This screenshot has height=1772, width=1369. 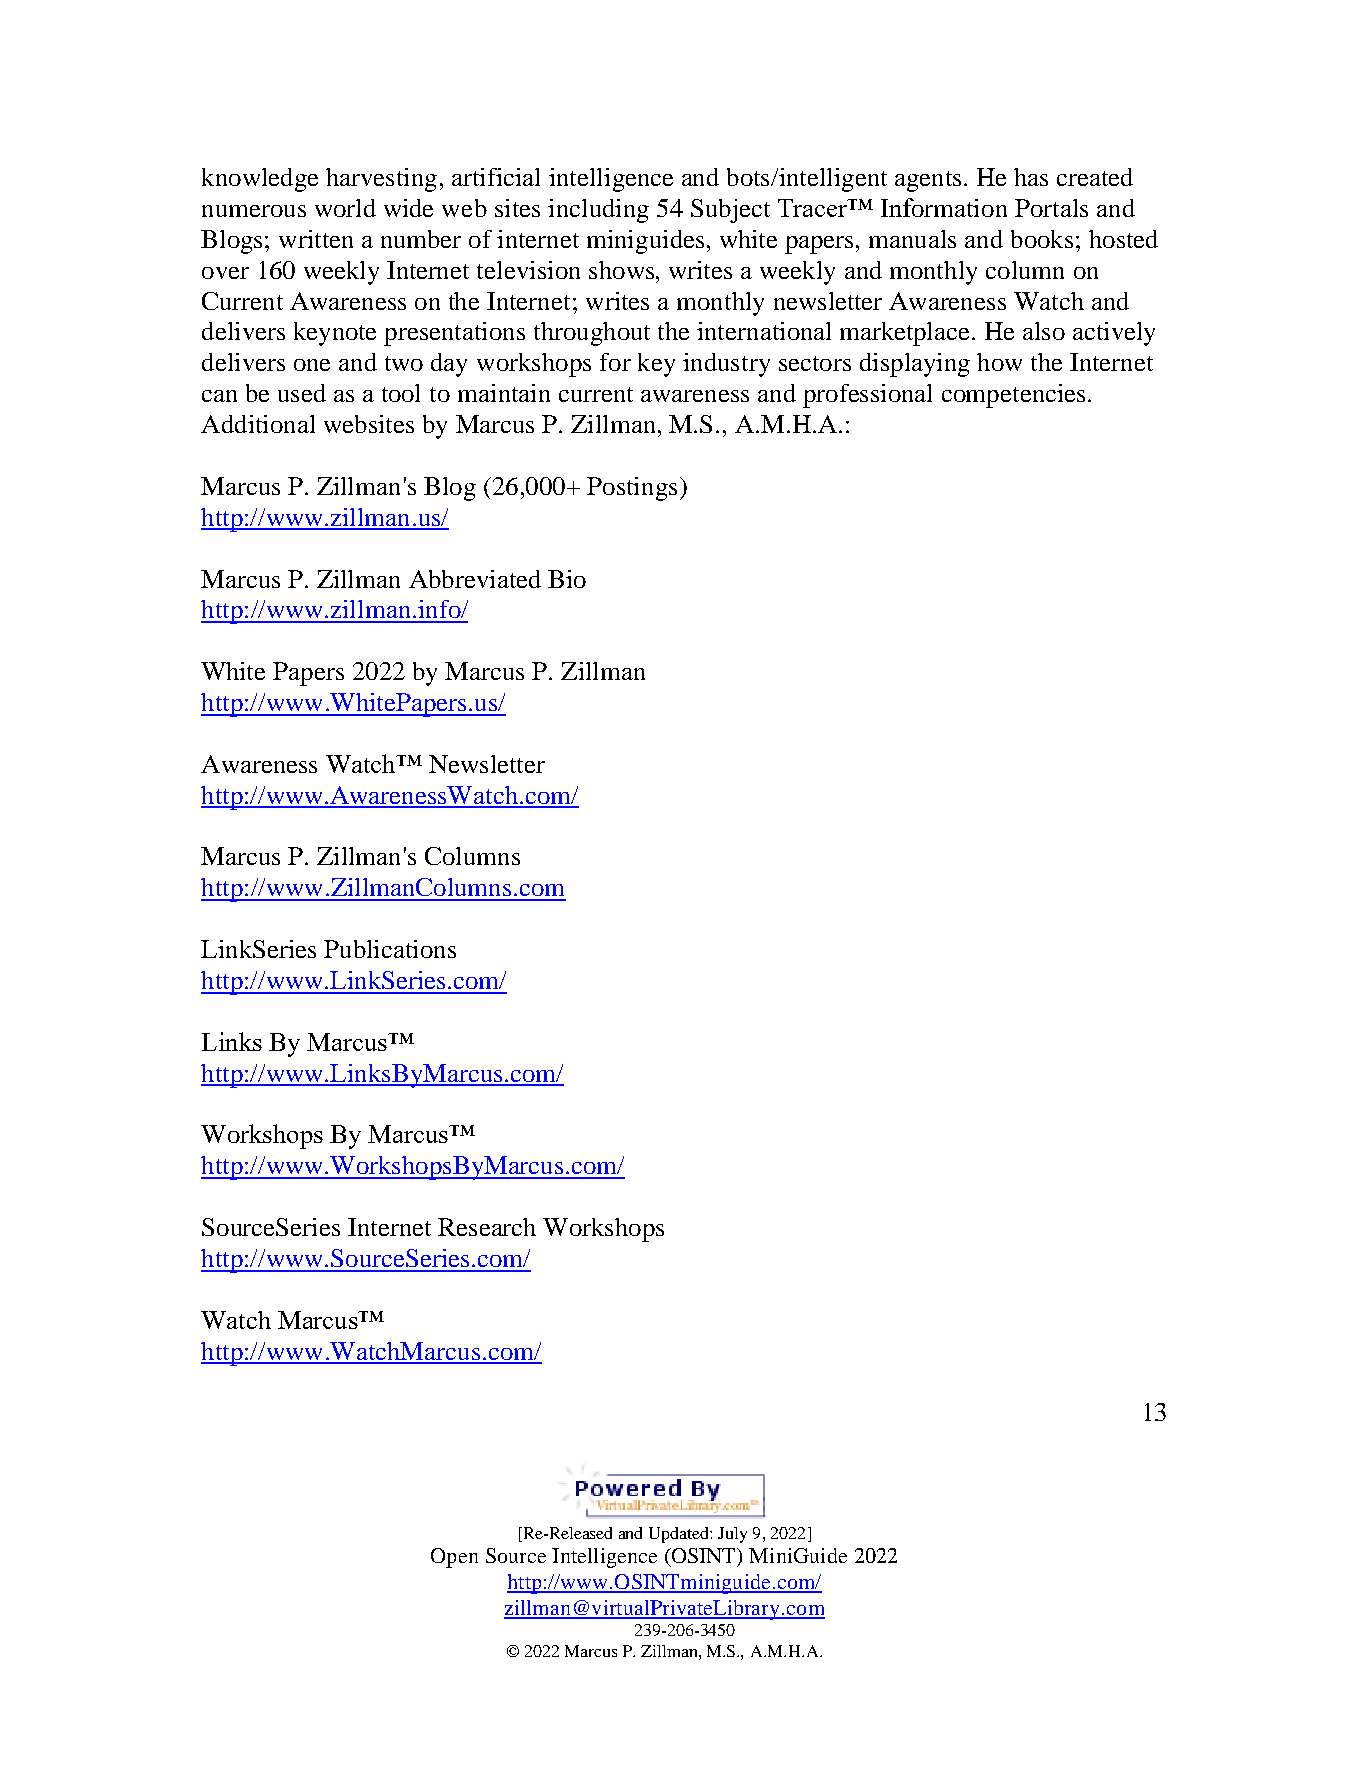 What do you see at coordinates (567, 579) in the screenshot?
I see `Bio` at bounding box center [567, 579].
